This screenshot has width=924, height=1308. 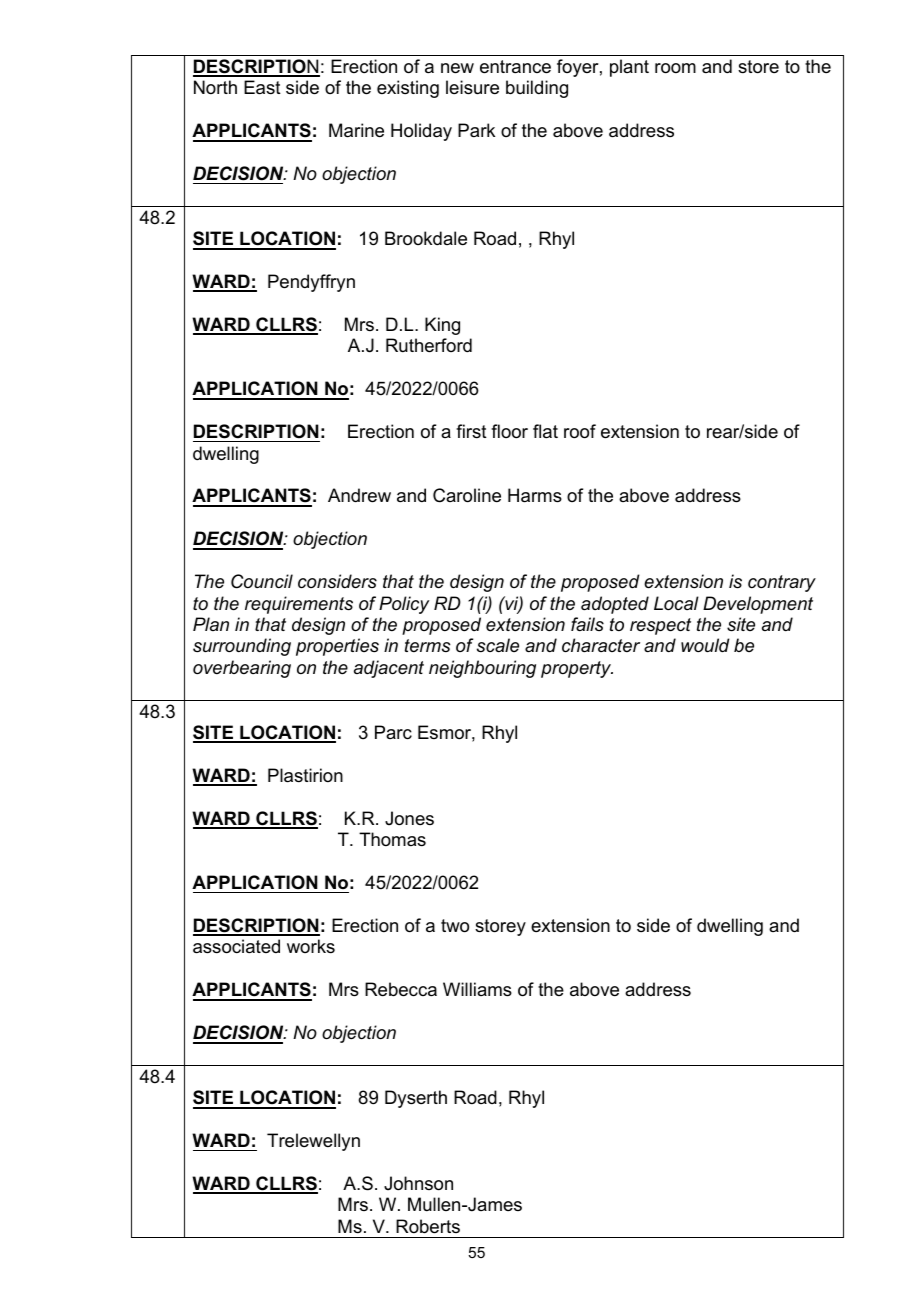 I want to click on floor, so click(x=509, y=431).
